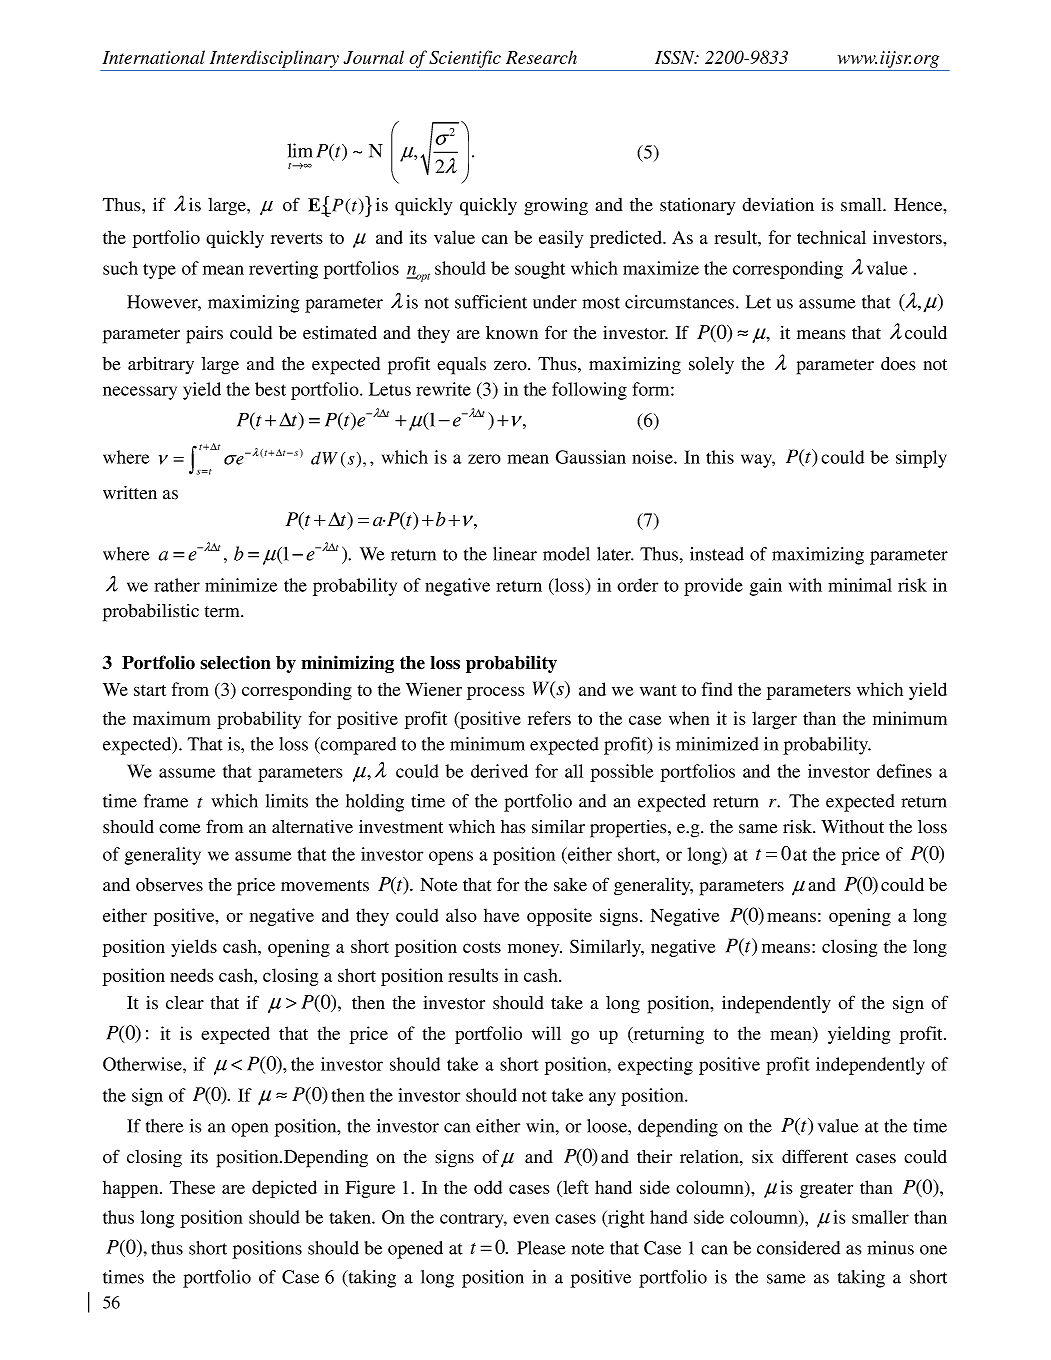 Image resolution: width=1051 pixels, height=1360 pixels. Describe the element at coordinates (496, 693) in the document. I see `process` at that location.
